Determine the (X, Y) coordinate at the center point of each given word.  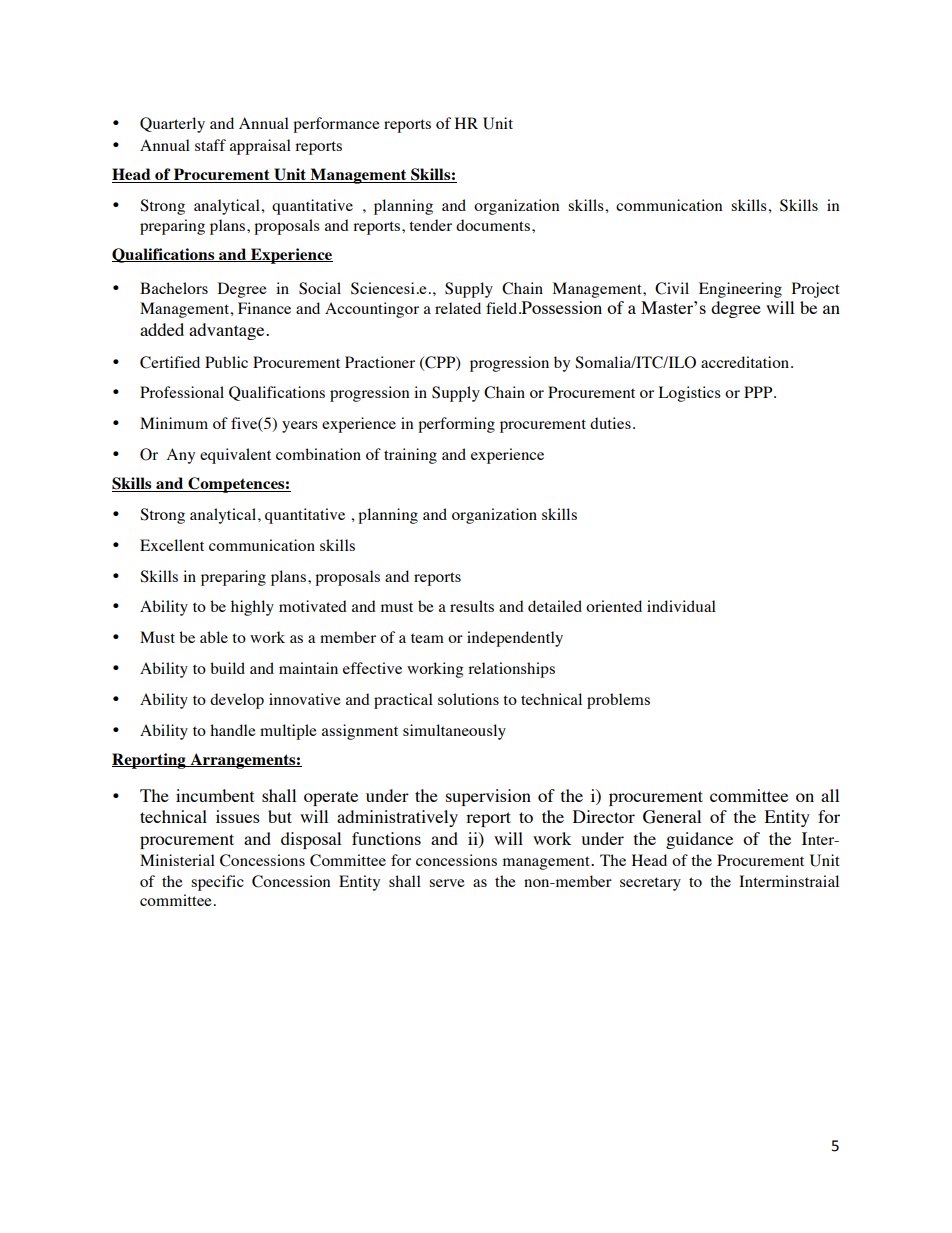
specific (217, 883)
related (458, 308)
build (227, 668)
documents (493, 225)
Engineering (740, 290)
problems (618, 701)
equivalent (235, 456)
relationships (511, 670)
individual (681, 606)
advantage (228, 331)
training (410, 456)
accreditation (746, 362)
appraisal (260, 147)
